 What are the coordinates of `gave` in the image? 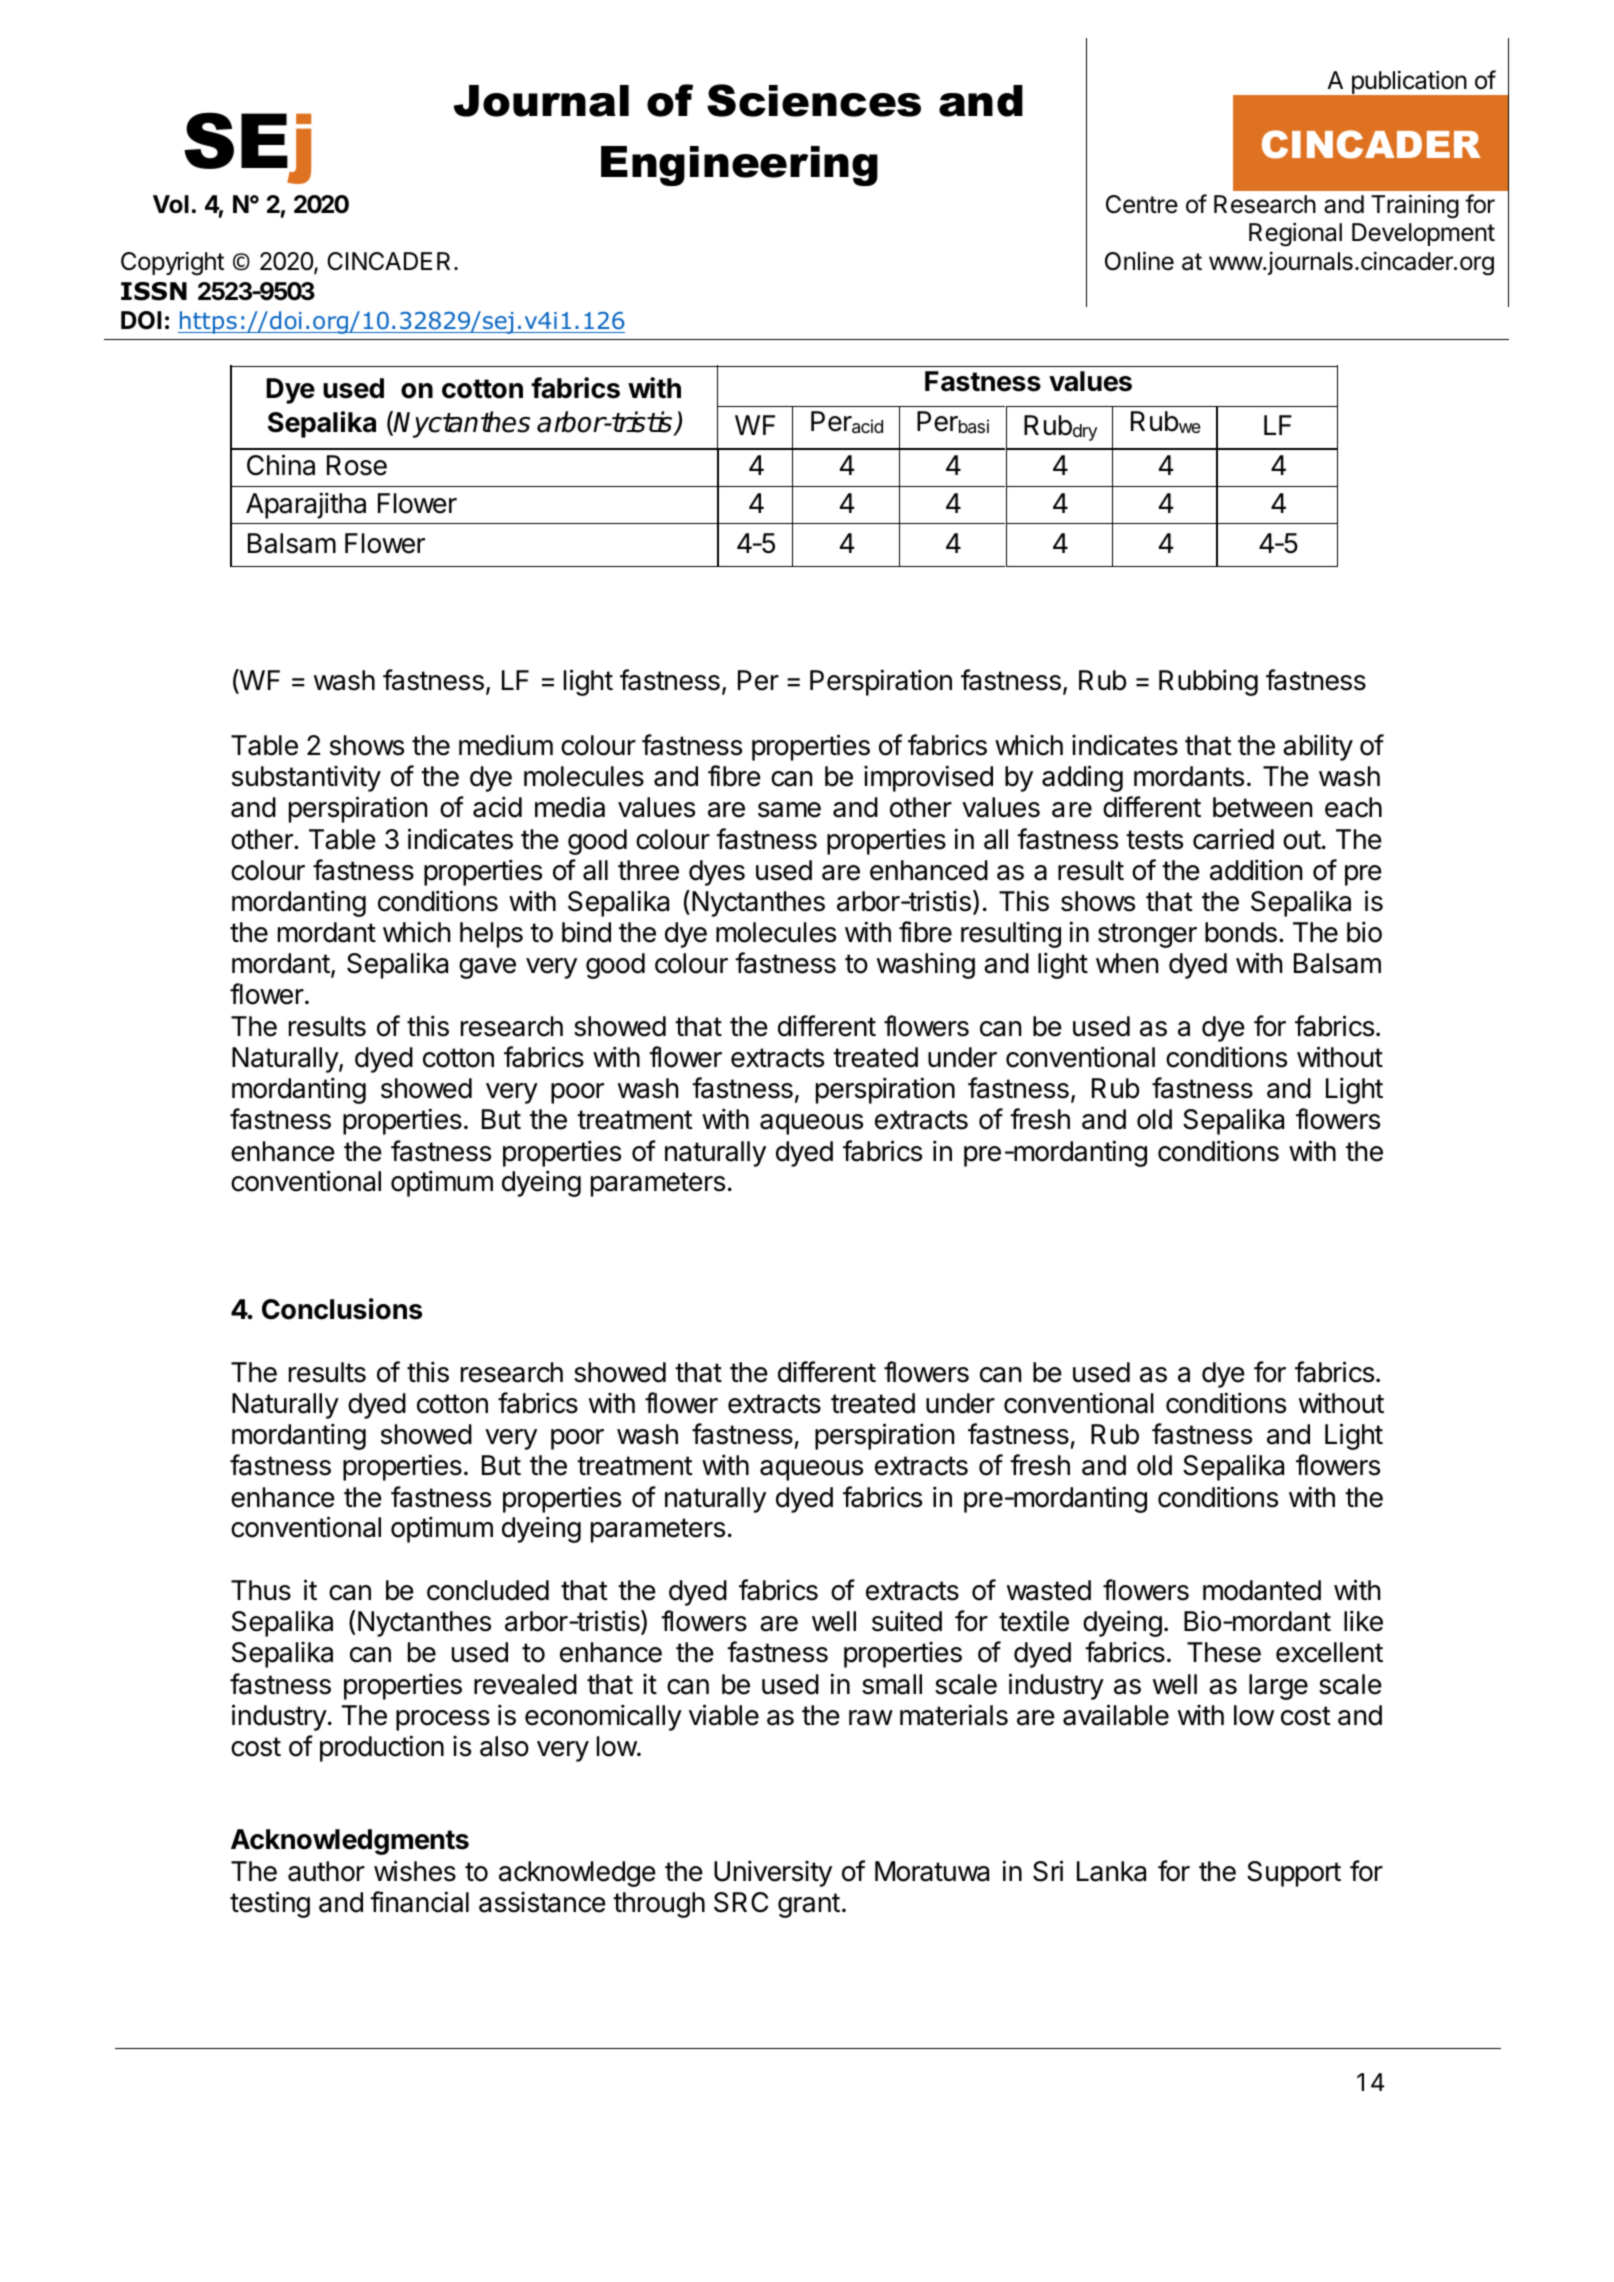 It's located at (487, 968).
